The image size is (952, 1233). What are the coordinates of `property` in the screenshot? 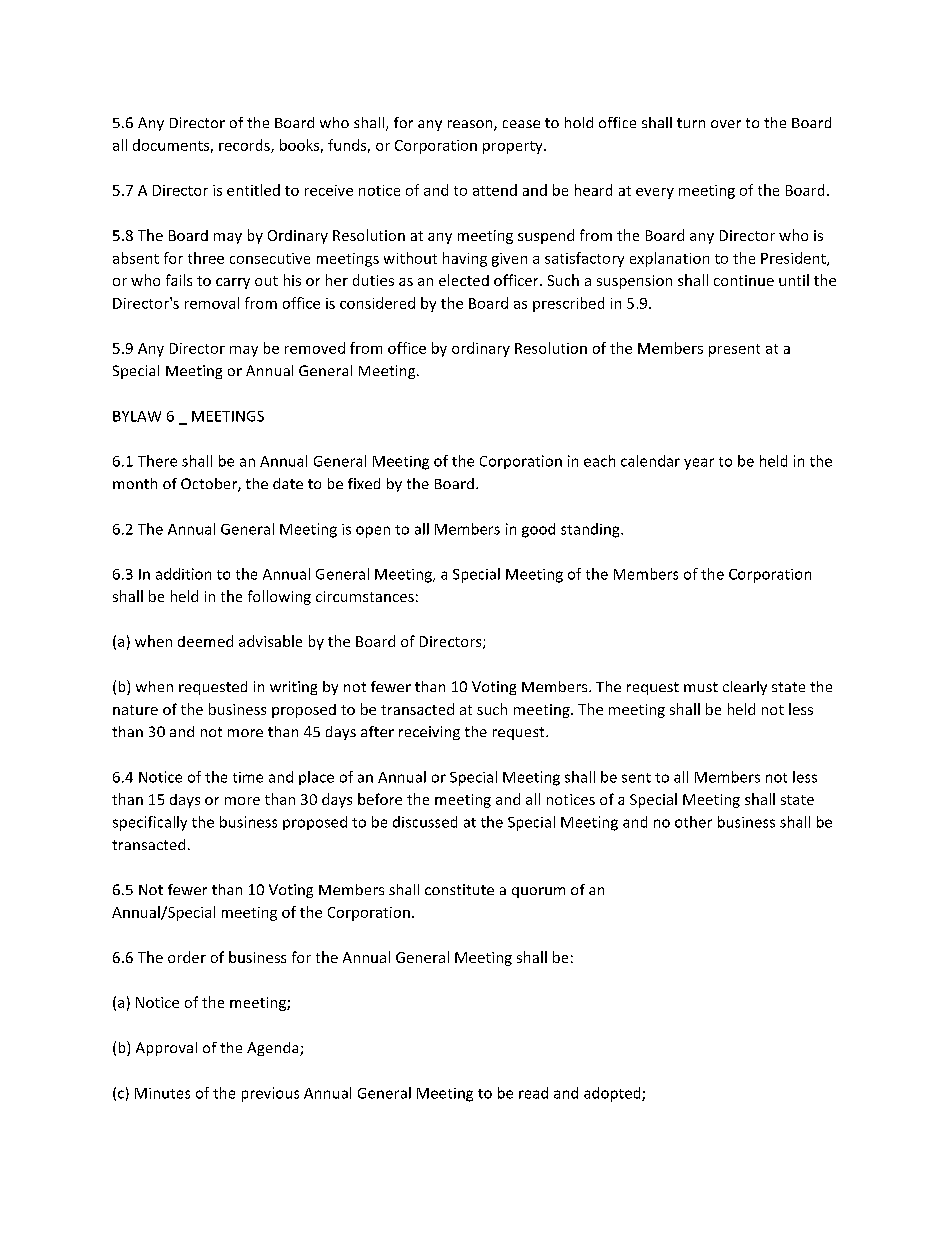 It's located at (514, 147).
